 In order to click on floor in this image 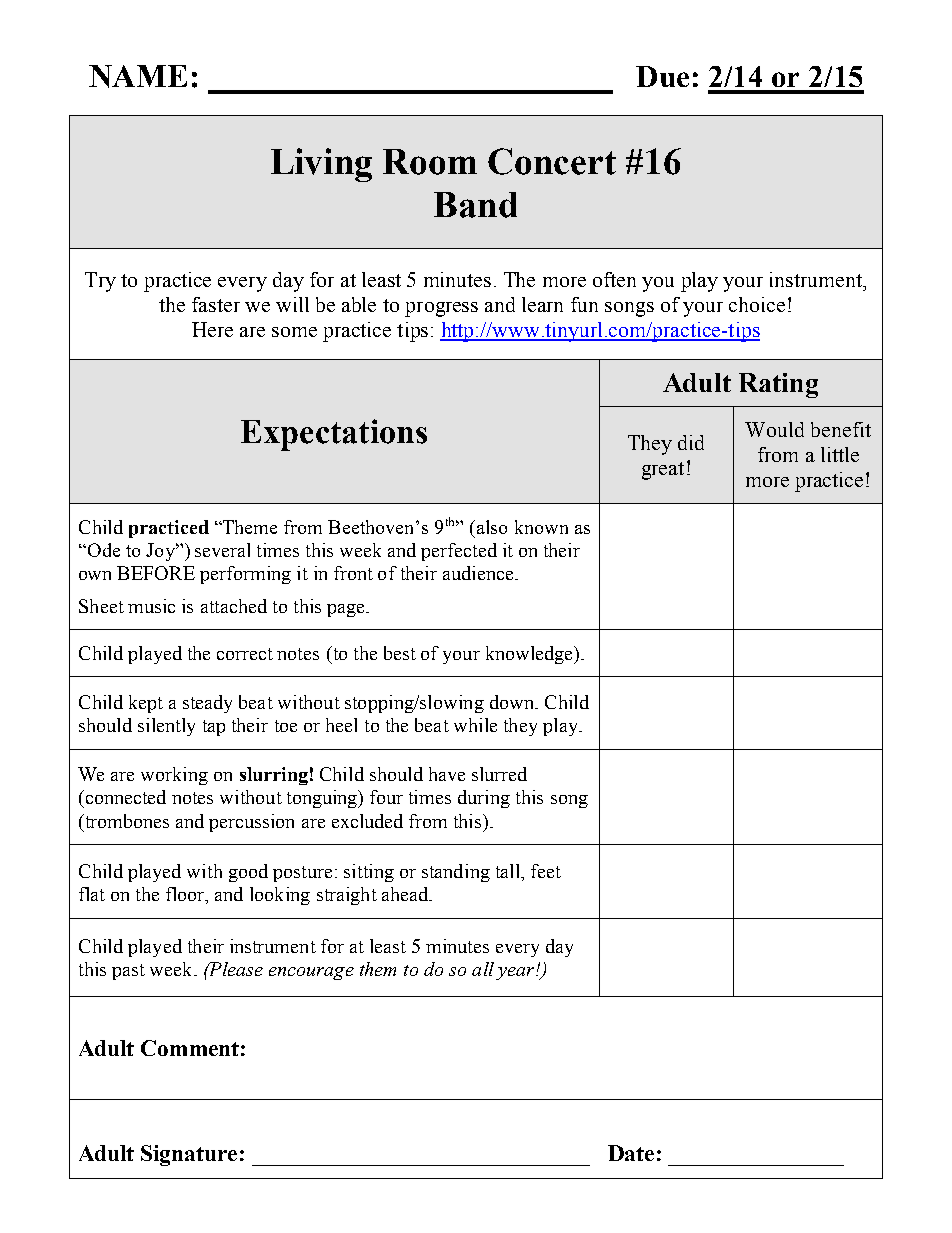, I will do `click(186, 894)`.
